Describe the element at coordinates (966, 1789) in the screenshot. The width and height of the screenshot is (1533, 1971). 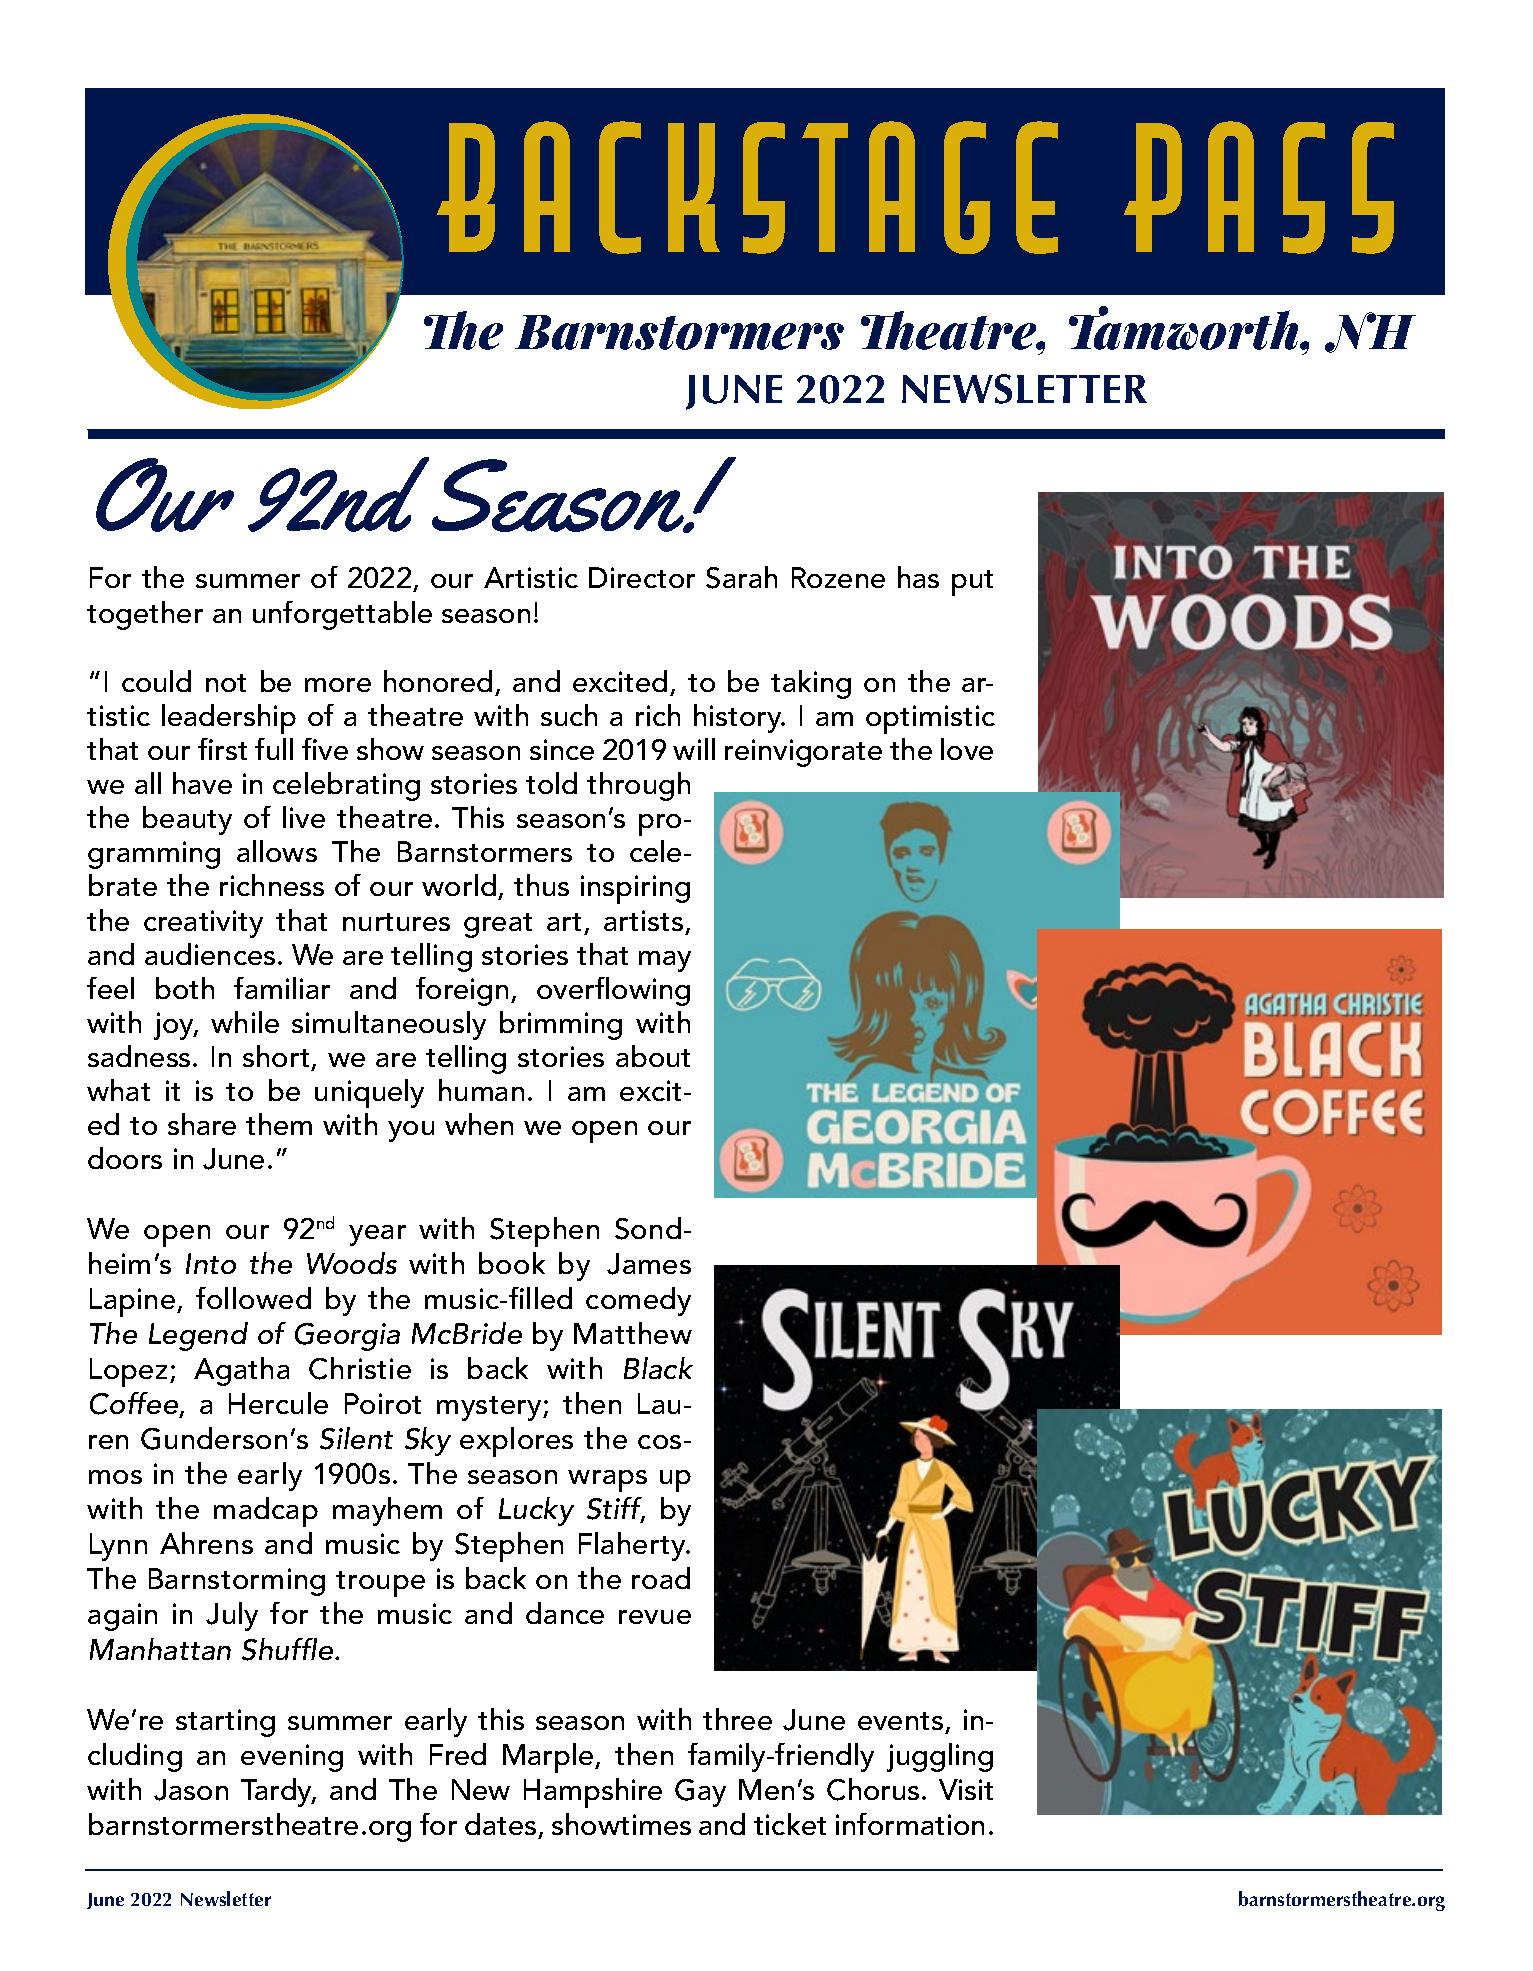
I see `Visit` at that location.
